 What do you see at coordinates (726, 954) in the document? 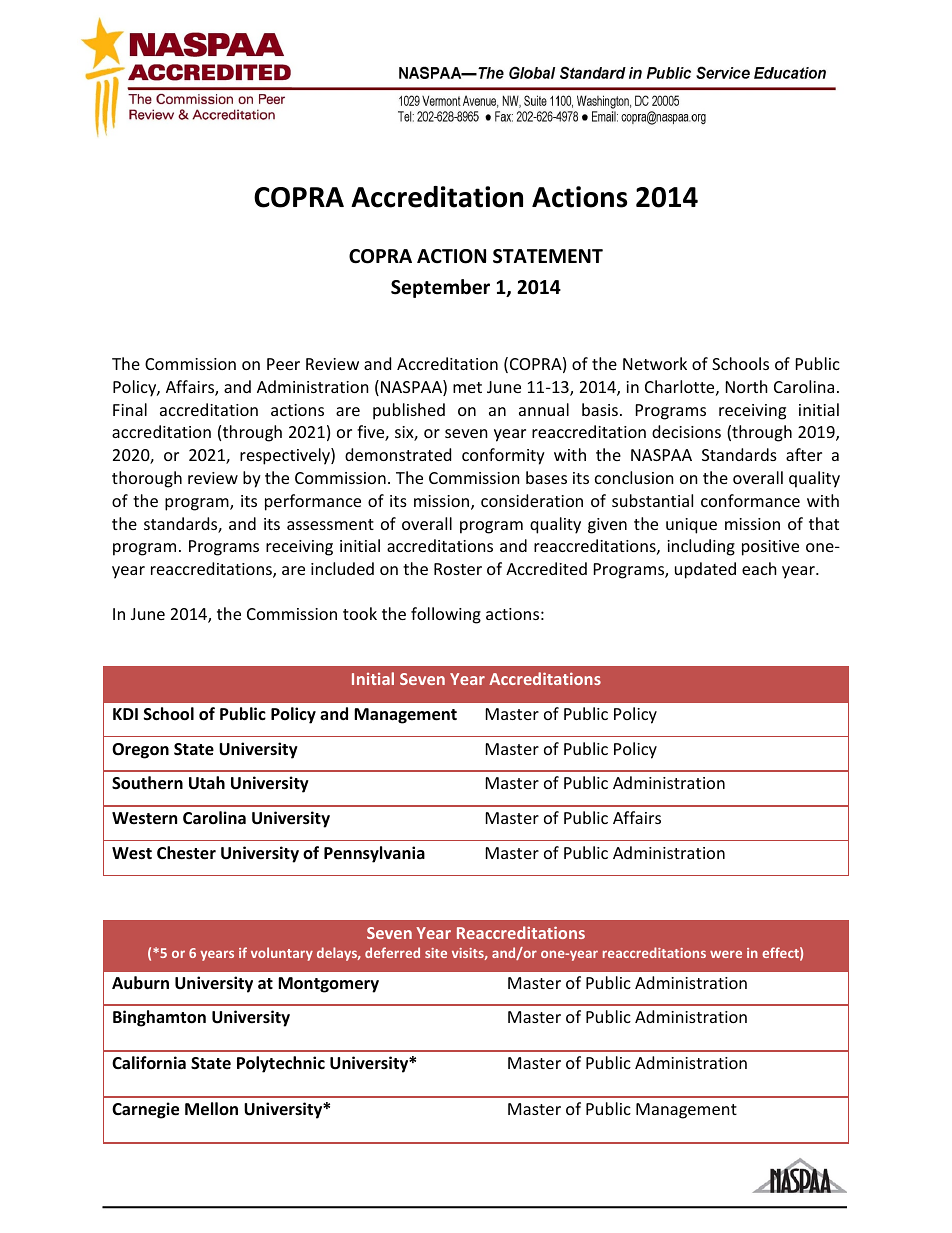
I see `were` at bounding box center [726, 954].
